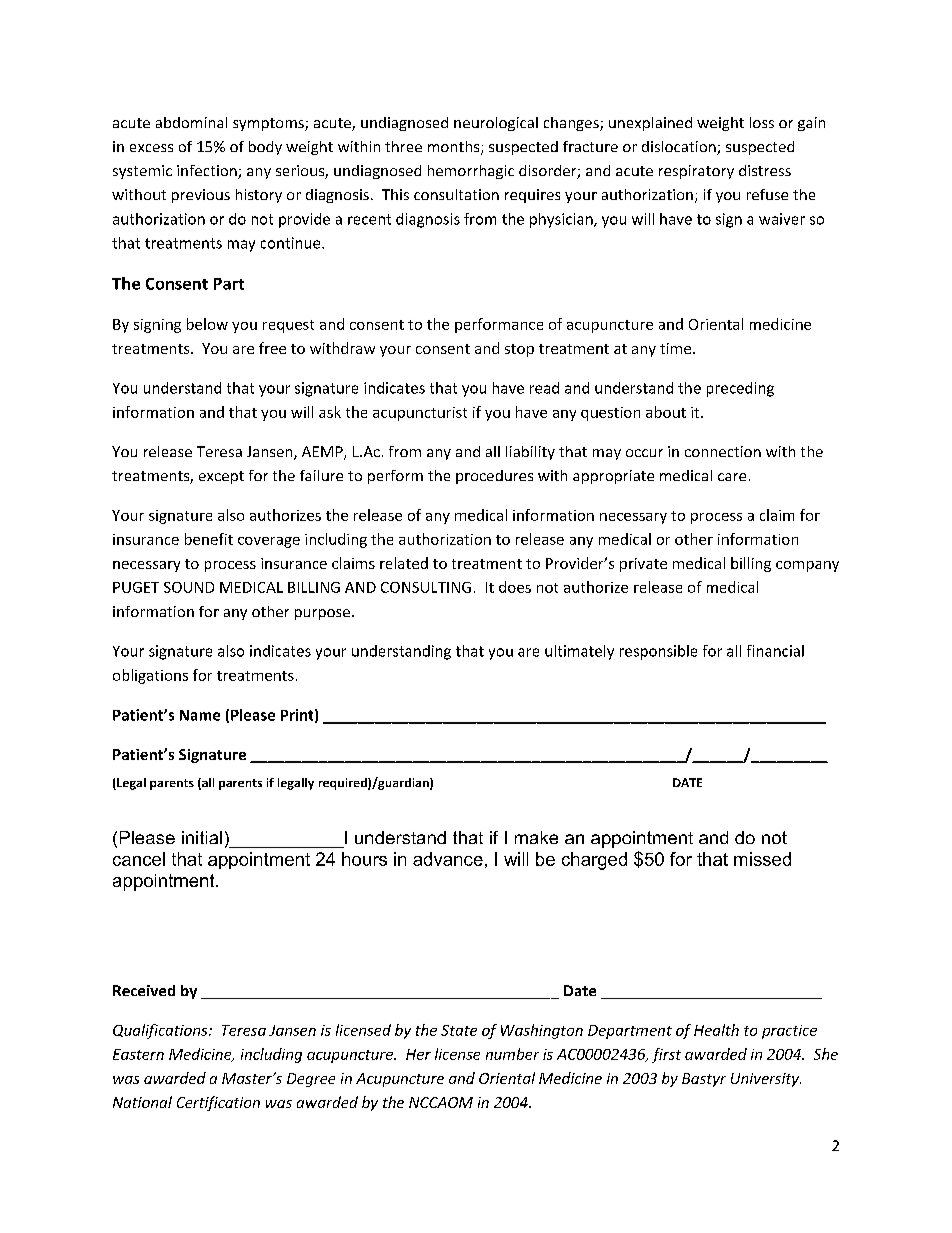 This screenshot has height=1233, width=952. I want to click on University, so click(766, 1080).
